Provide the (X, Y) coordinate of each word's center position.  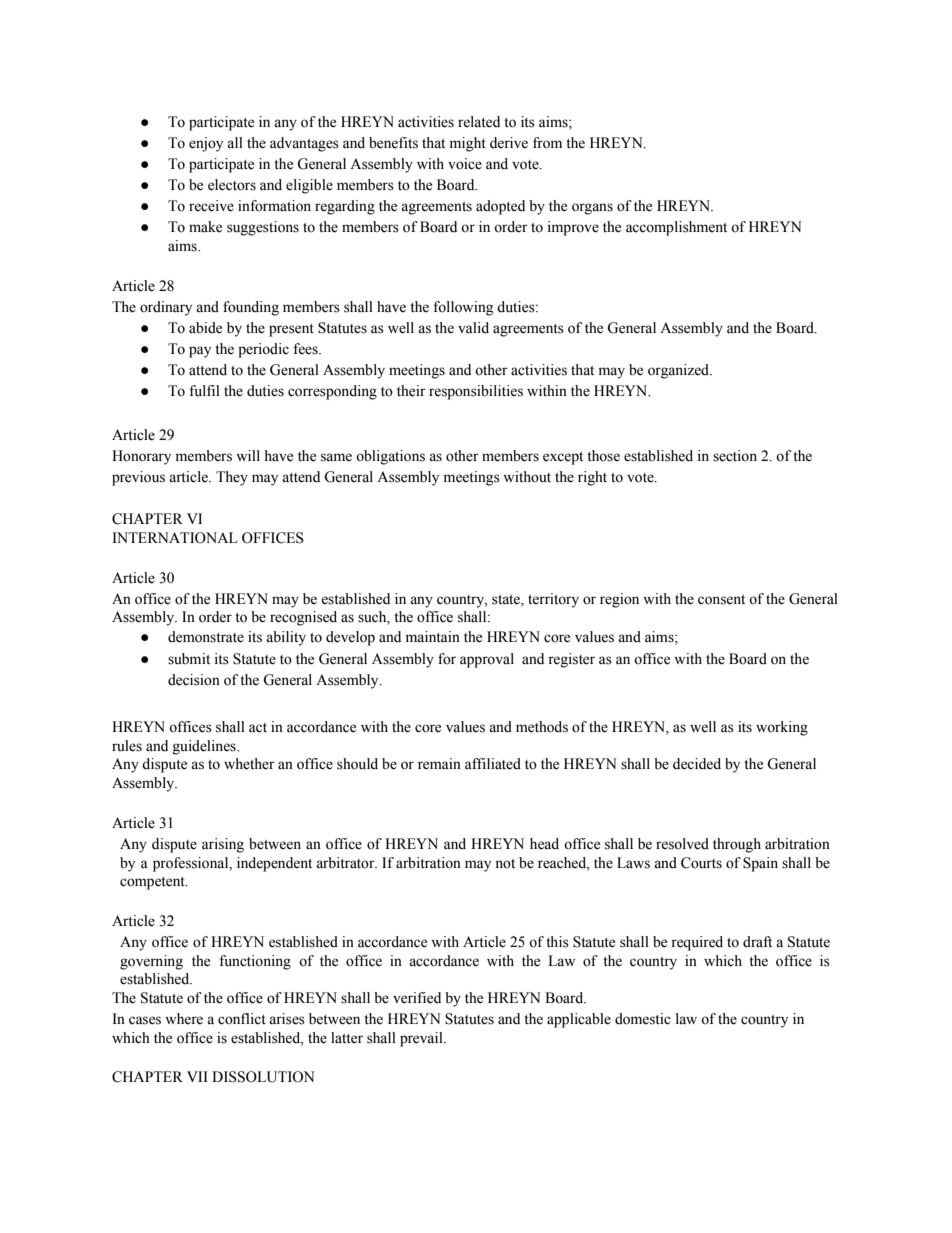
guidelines (205, 747)
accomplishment (676, 228)
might (468, 144)
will (248, 455)
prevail (422, 1039)
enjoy (206, 144)
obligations (390, 457)
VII (197, 1076)
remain (439, 764)
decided (697, 764)
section (735, 456)
